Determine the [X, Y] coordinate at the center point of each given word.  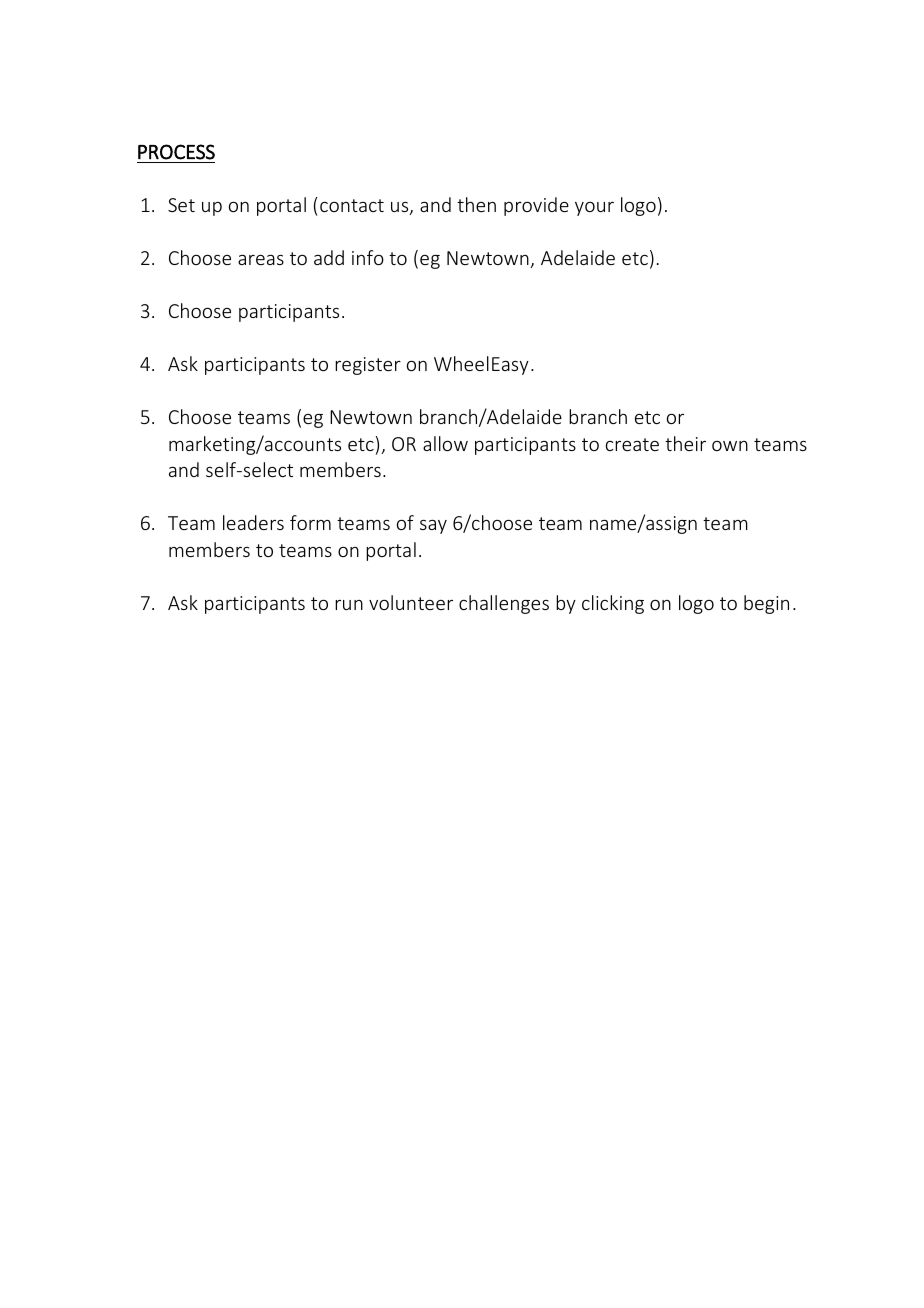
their [685, 443]
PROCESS [176, 152]
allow [445, 443]
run [349, 605]
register [368, 366]
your [594, 209]
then [476, 204]
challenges [504, 604]
